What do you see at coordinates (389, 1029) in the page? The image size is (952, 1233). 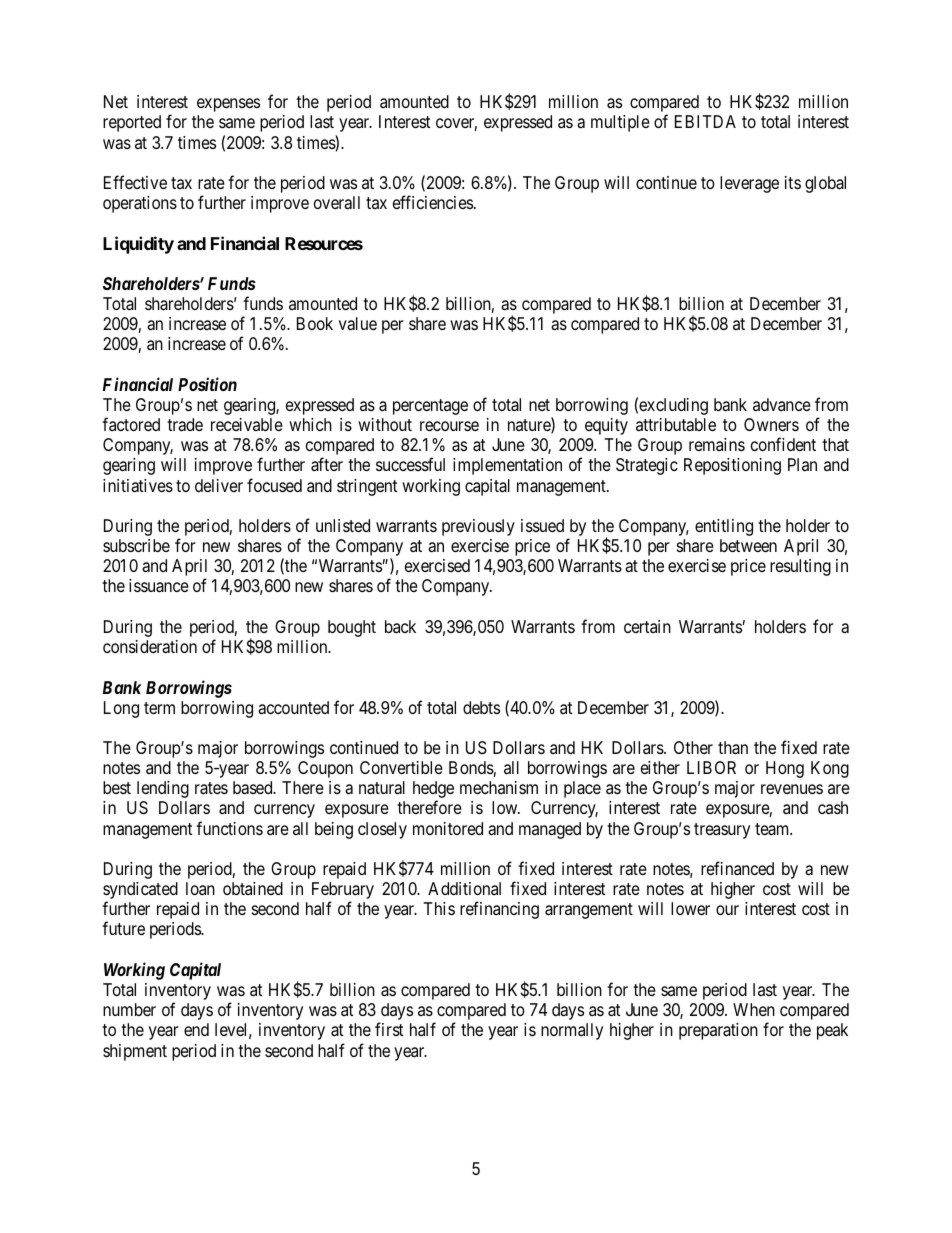 I see `first` at bounding box center [389, 1029].
